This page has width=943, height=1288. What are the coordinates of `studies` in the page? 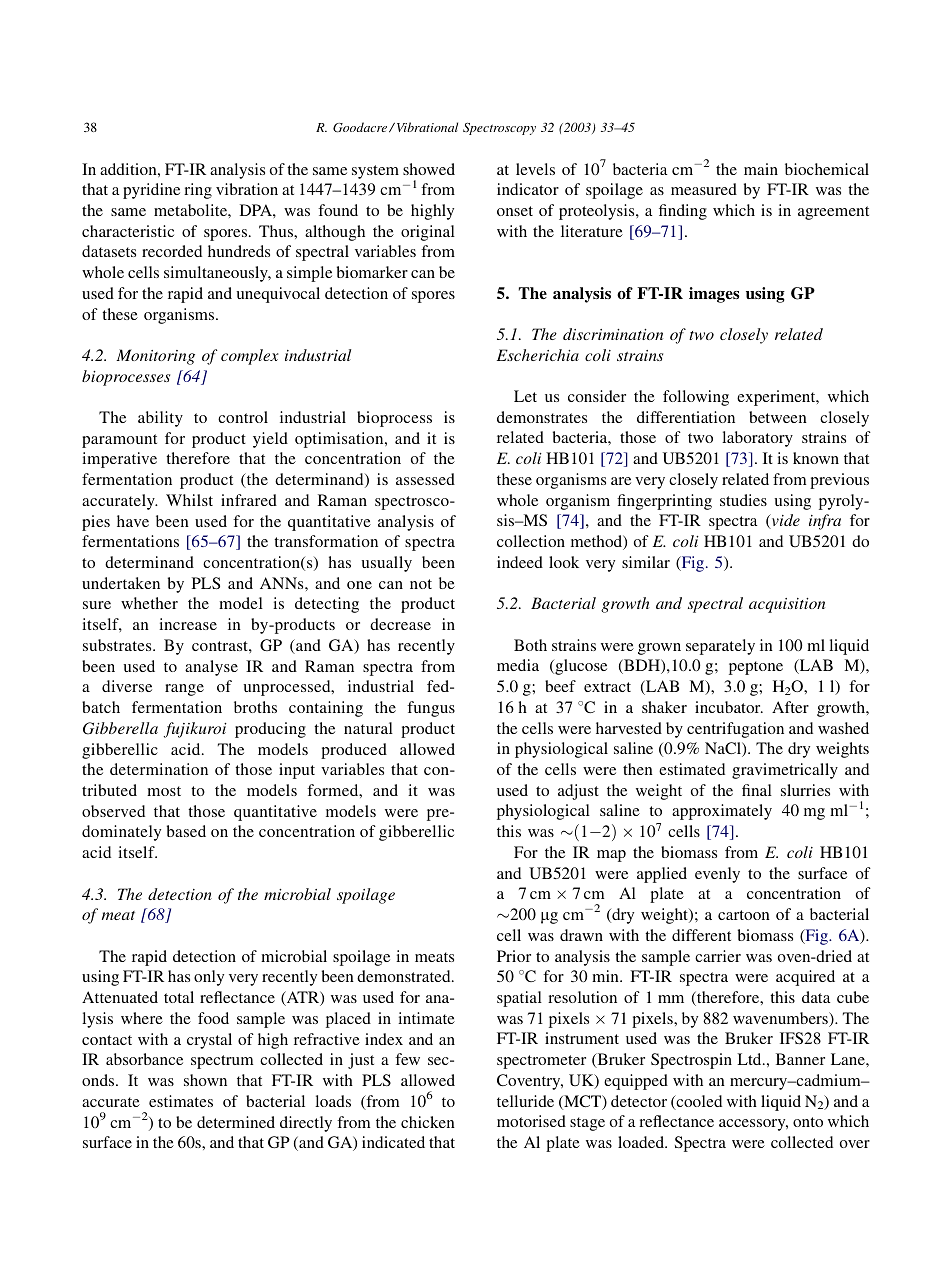 It's located at (743, 500).
